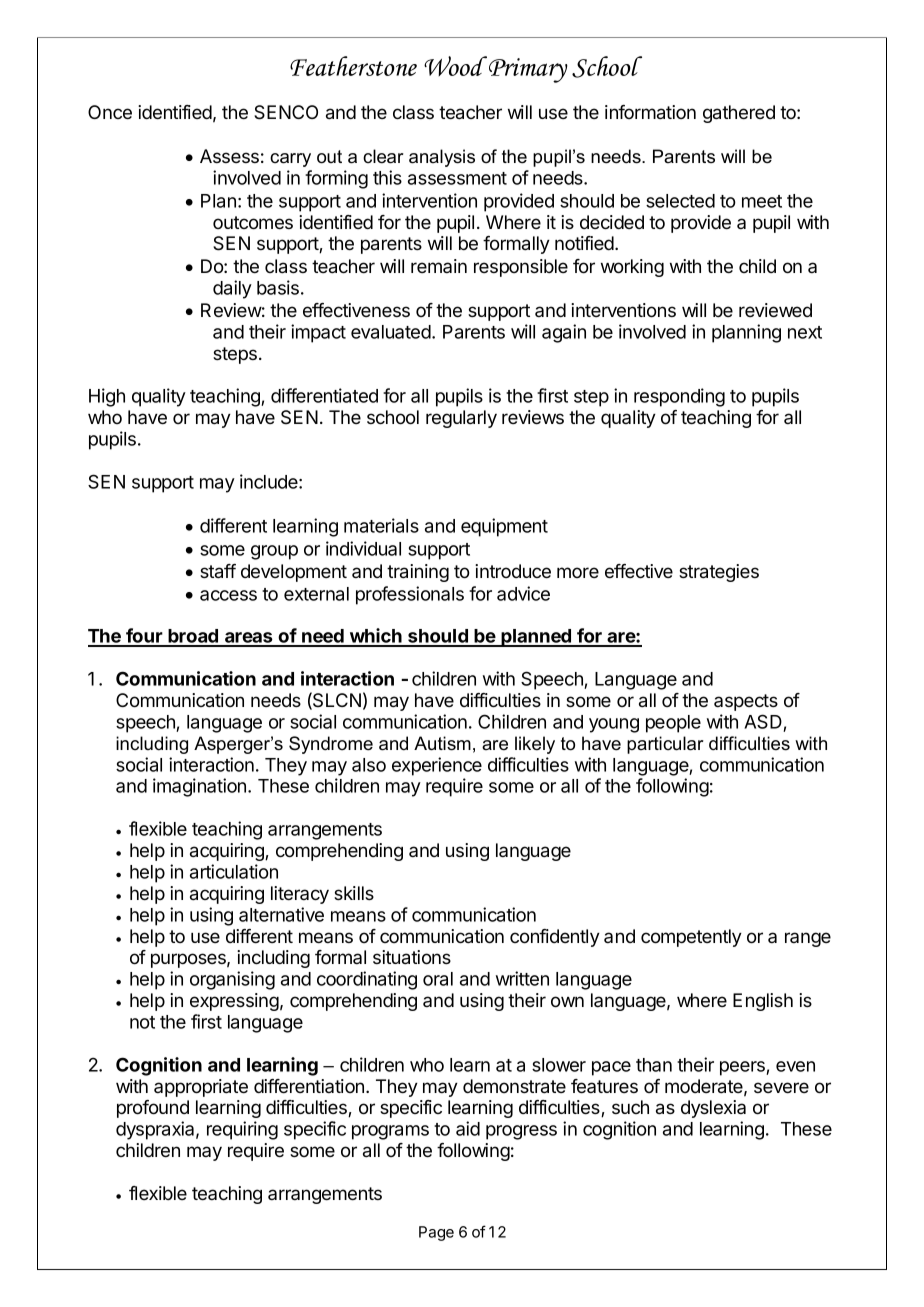  Describe the element at coordinates (746, 702) in the page. I see `aspects` at that location.
